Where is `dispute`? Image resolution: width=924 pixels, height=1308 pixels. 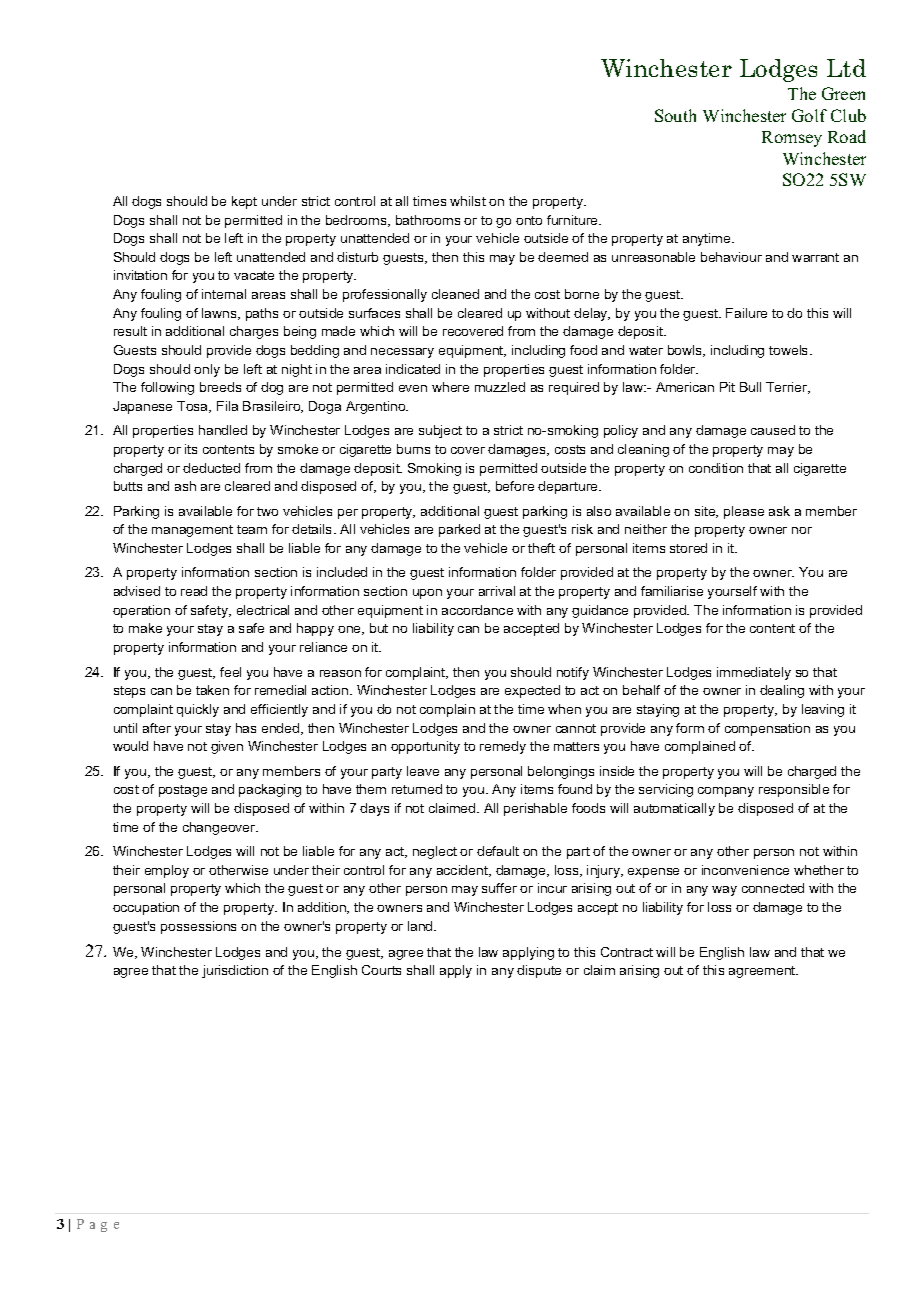
dispute is located at coordinates (539, 971).
